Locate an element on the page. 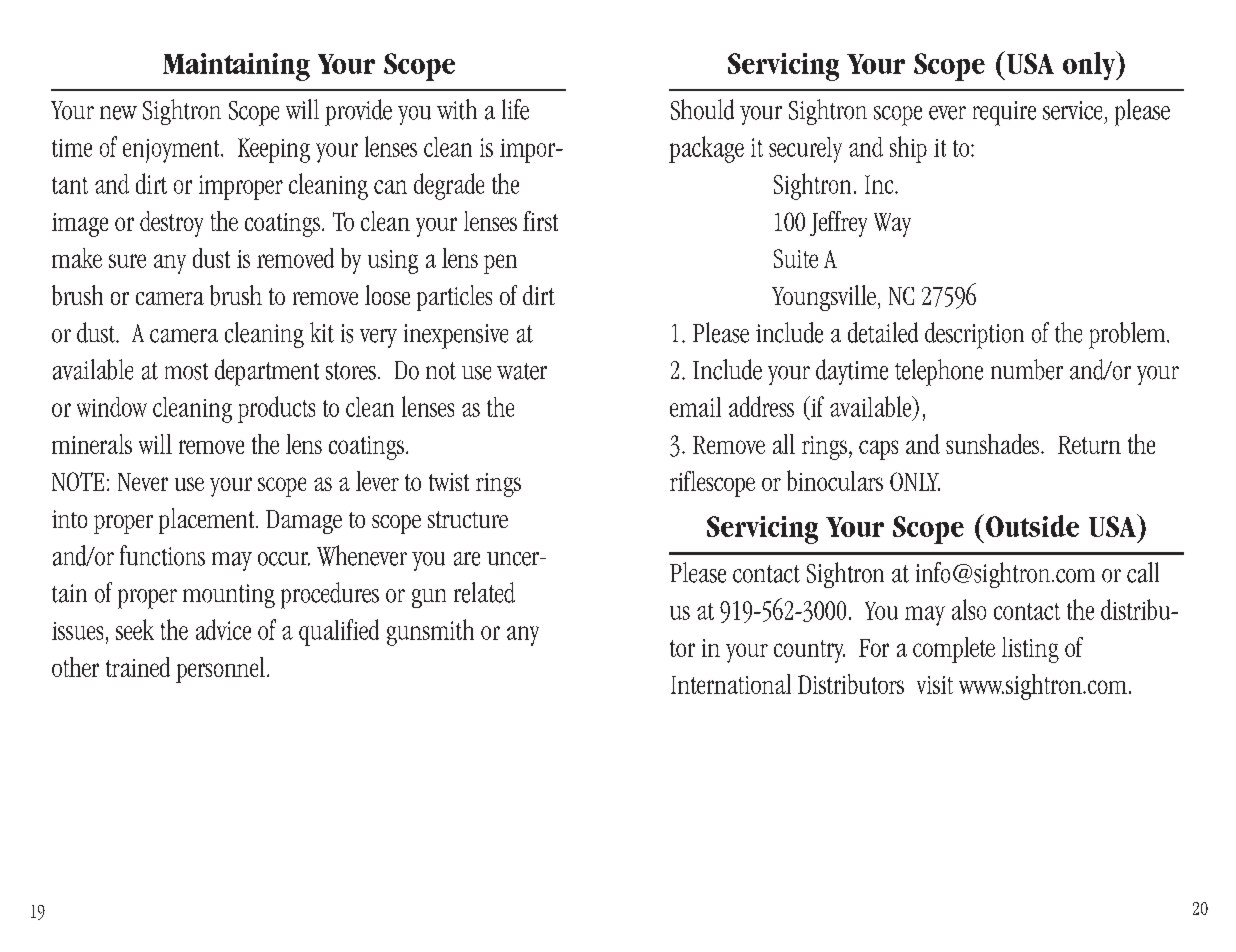 The height and width of the image is (952, 1236). Way is located at coordinates (892, 225).
